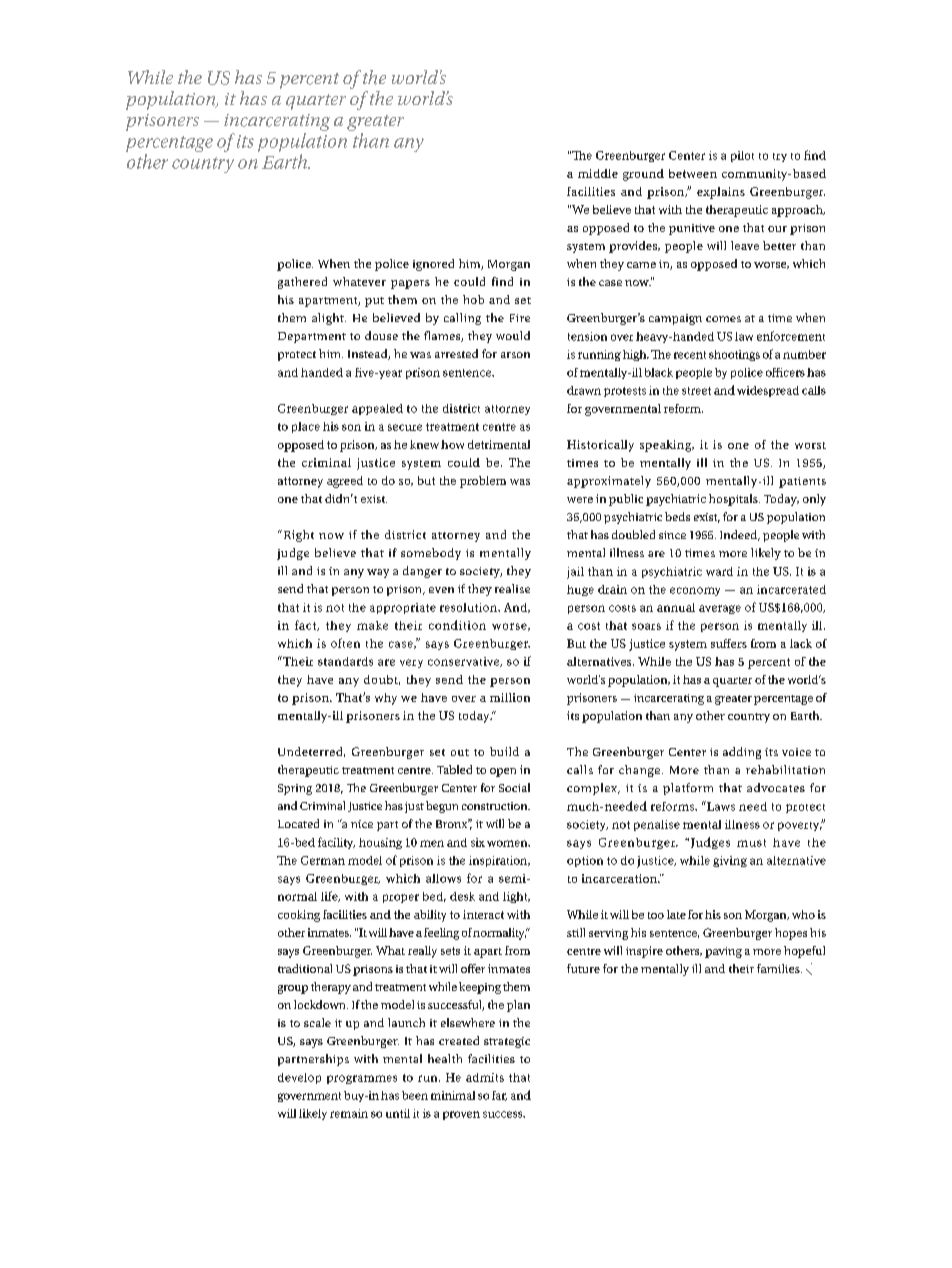 This screenshot has height=1268, width=952. I want to click on ignored, so click(433, 265).
